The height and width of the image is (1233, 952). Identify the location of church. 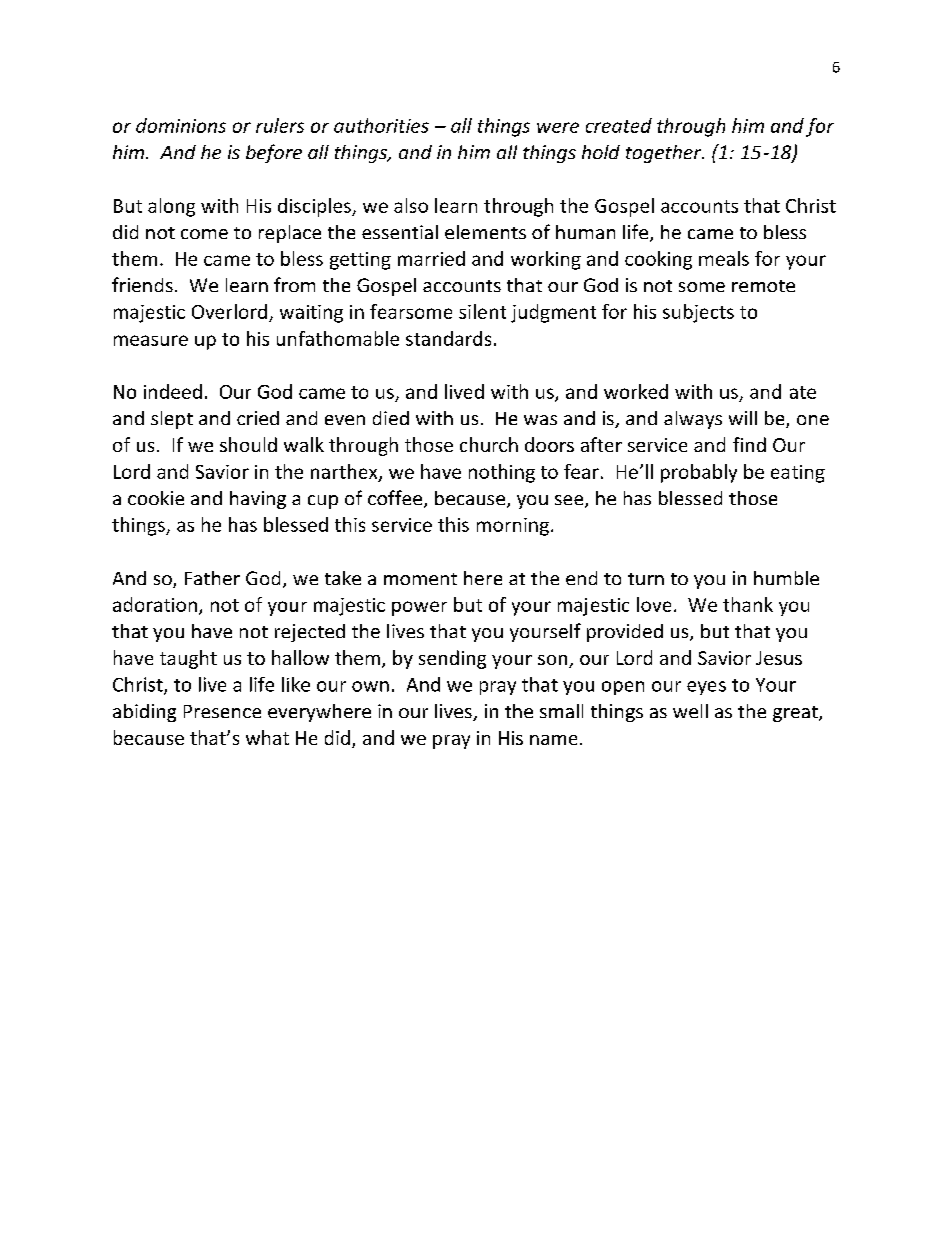
(489, 444).
